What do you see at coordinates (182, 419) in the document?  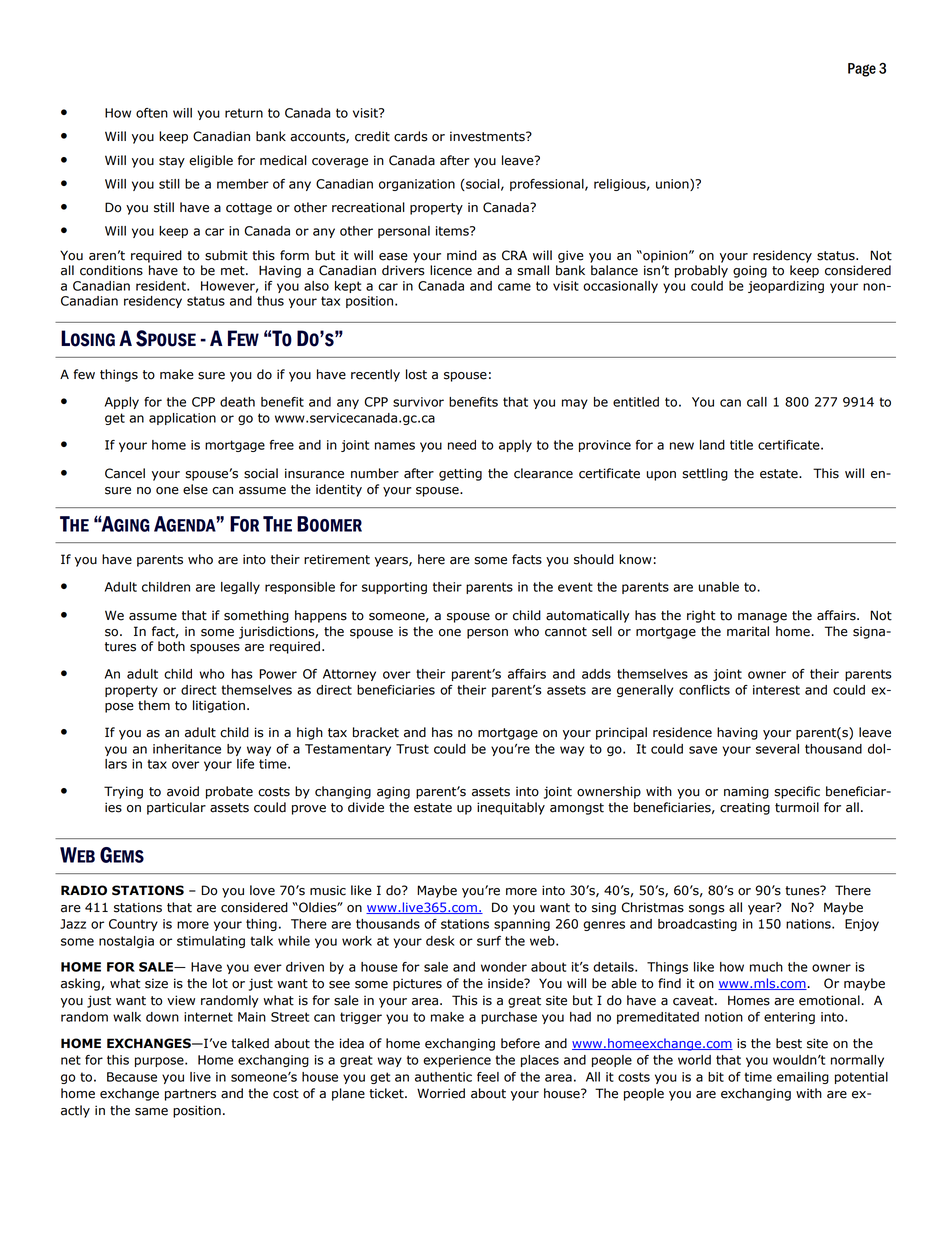 I see `application` at bounding box center [182, 419].
